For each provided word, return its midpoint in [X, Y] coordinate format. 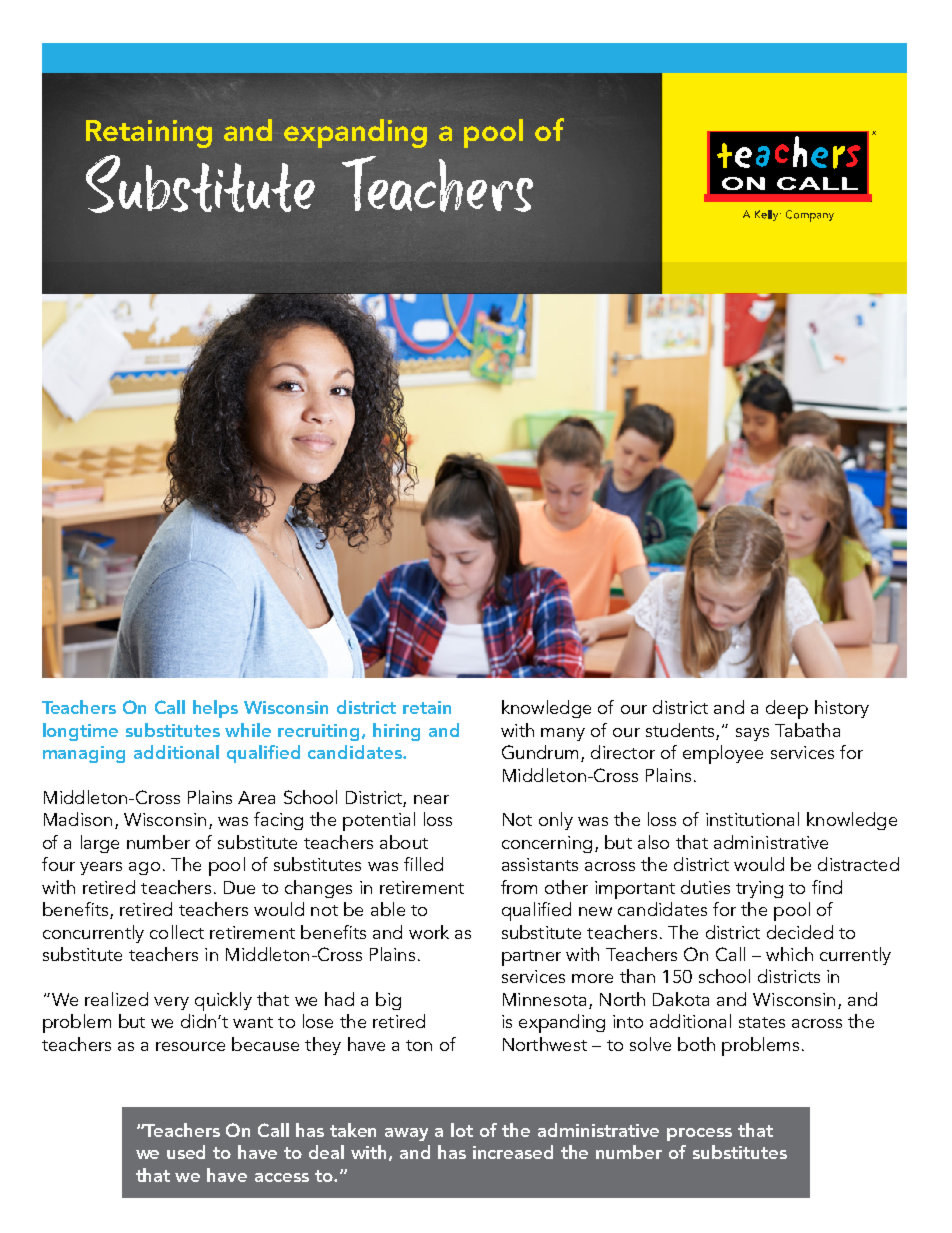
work [429, 932]
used [186, 1152]
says [752, 734]
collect [177, 932]
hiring [396, 732]
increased [513, 1152]
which [789, 954]
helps [215, 709]
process [699, 1134]
